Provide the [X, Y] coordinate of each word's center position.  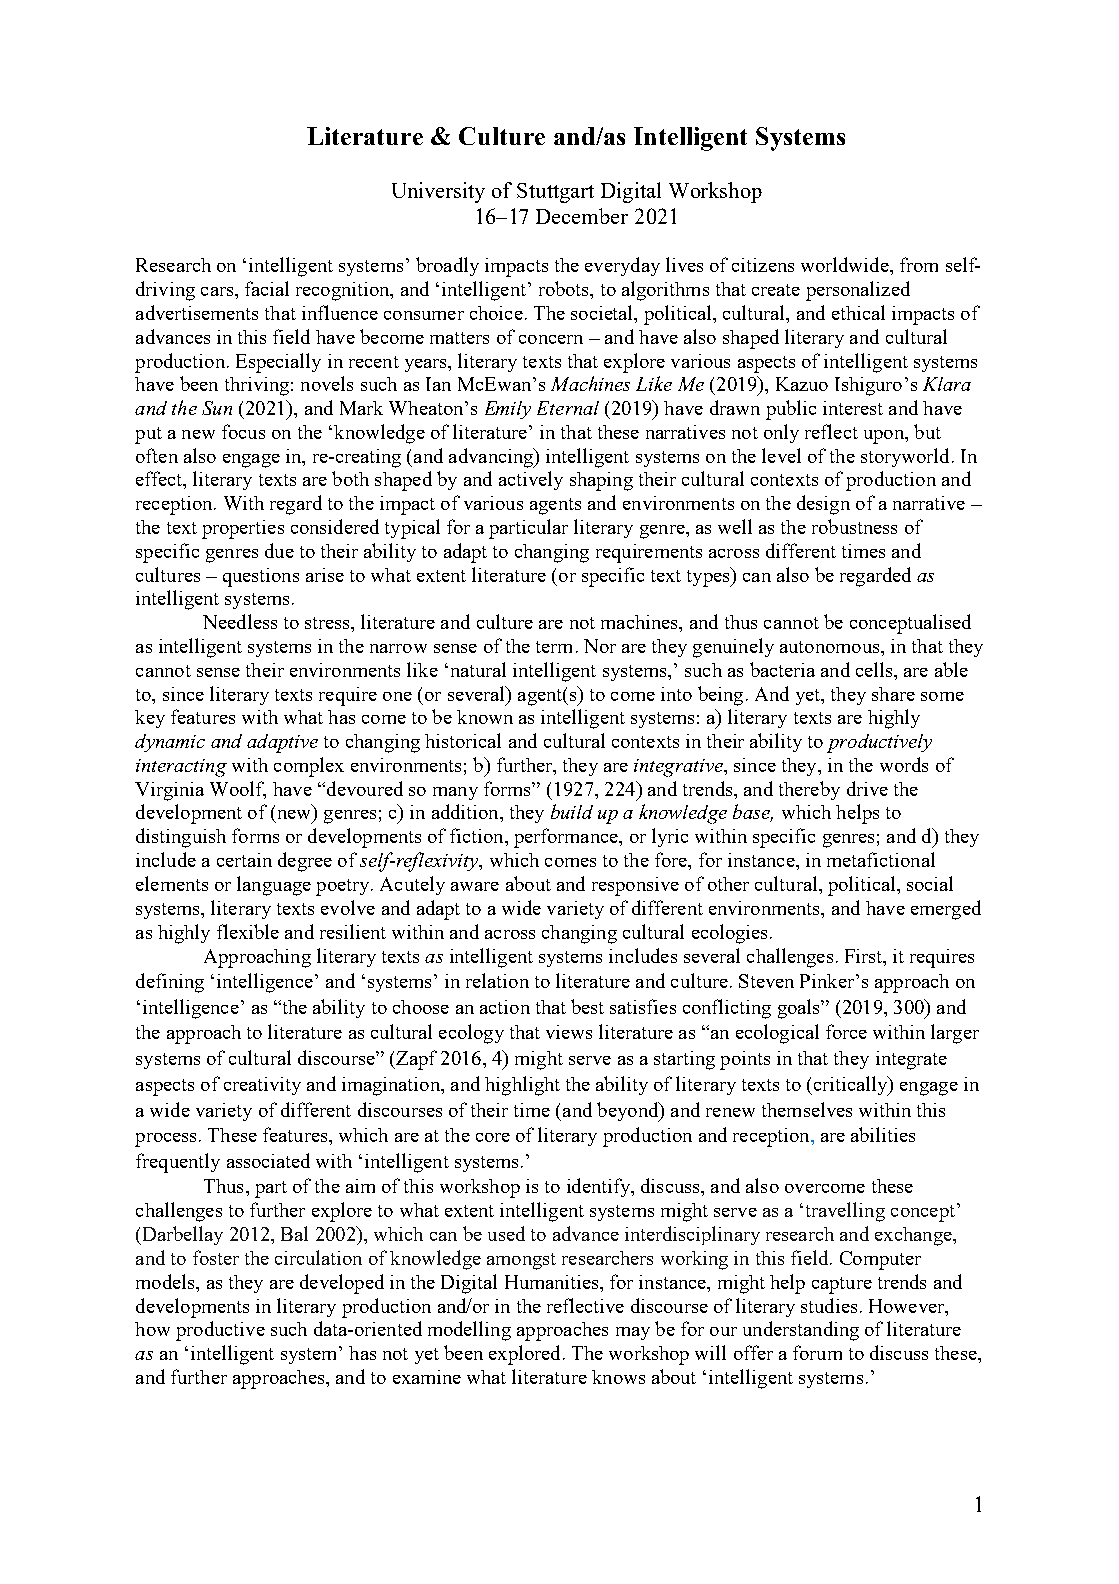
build [572, 811]
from [919, 264]
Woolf [238, 789]
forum [817, 1352]
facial [267, 288]
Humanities [553, 1282]
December [582, 216]
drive [867, 788]
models [166, 1281]
